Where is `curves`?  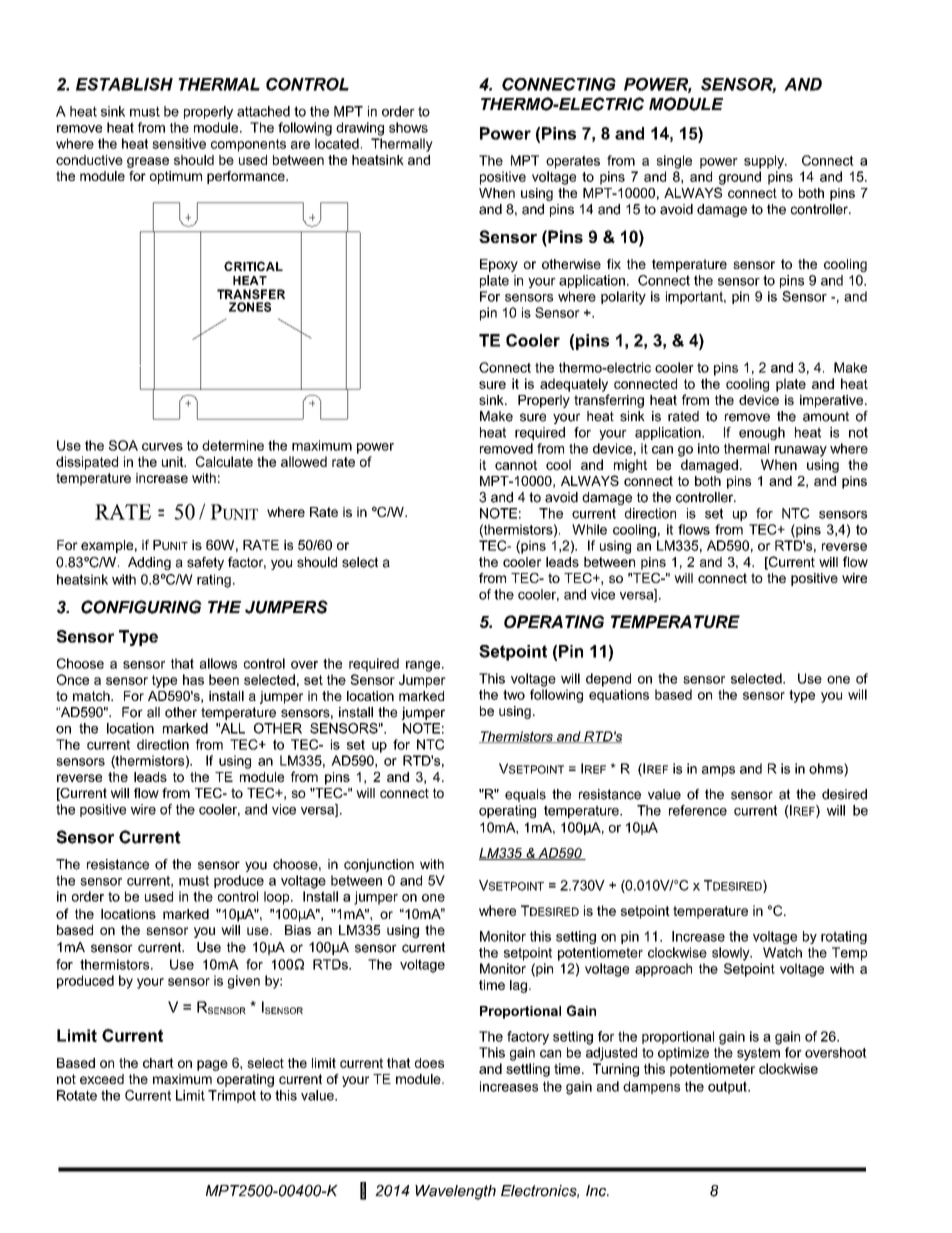 curves is located at coordinates (162, 447).
